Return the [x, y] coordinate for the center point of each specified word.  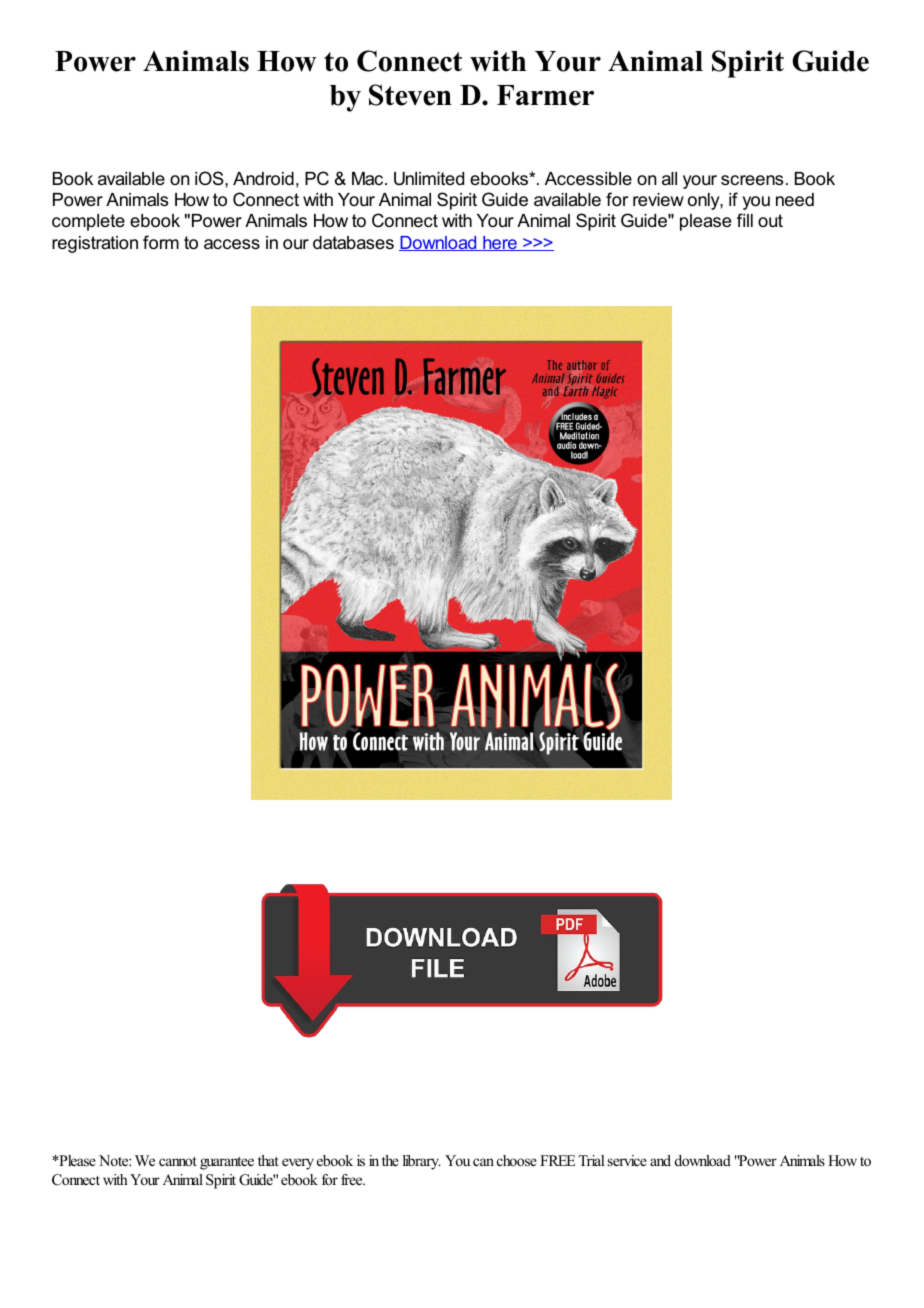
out [770, 220]
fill [745, 220]
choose [517, 1160]
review [658, 200]
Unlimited [429, 179]
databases [353, 243]
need [795, 200]
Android [263, 179]
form [161, 242]
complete [88, 222]
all [669, 178]
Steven [410, 95]
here [500, 243]
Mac [369, 178]
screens [752, 180]
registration [95, 244]
